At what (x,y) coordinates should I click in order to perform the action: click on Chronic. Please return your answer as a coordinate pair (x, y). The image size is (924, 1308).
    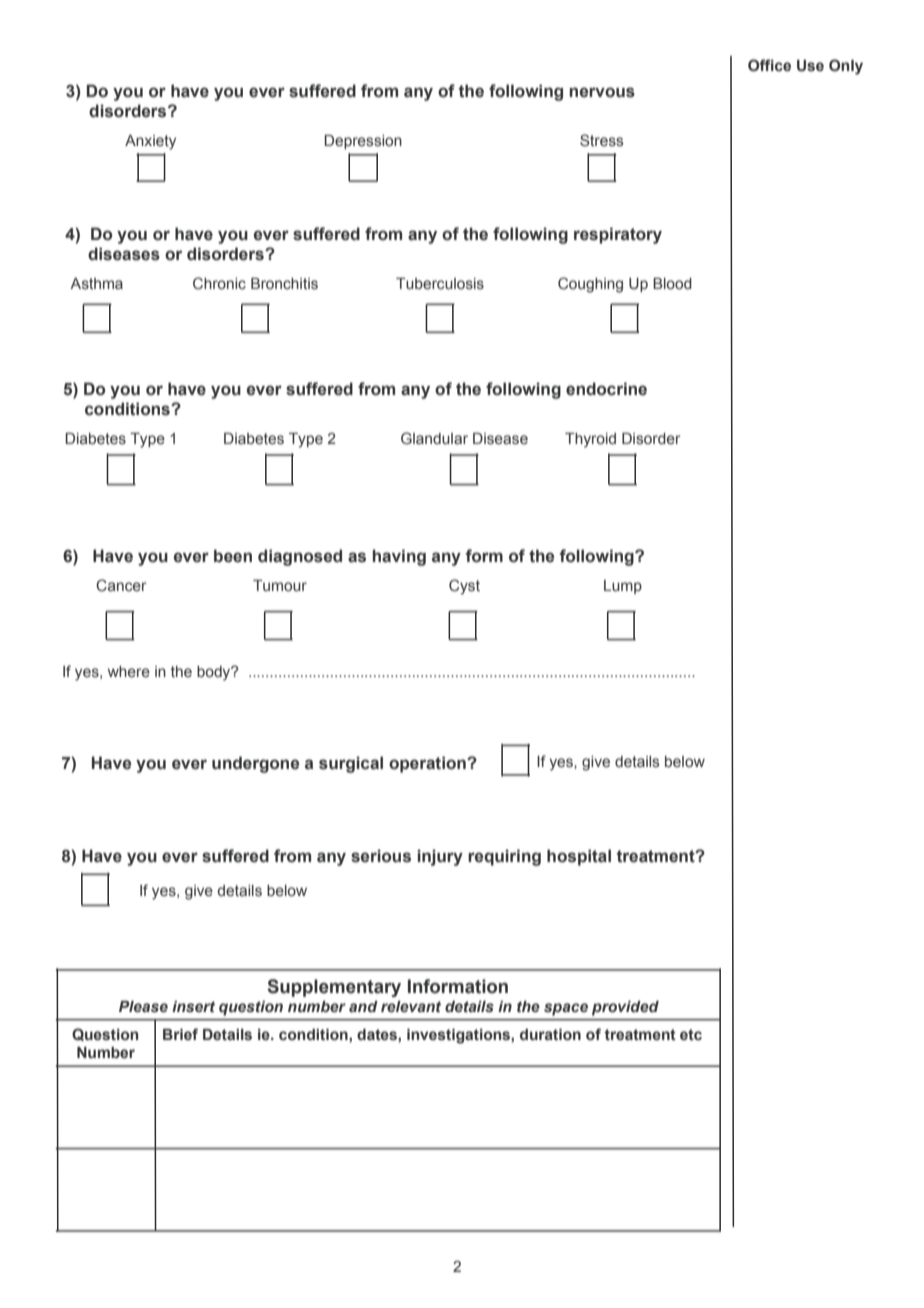
    Looking at the image, I should click on (219, 283).
